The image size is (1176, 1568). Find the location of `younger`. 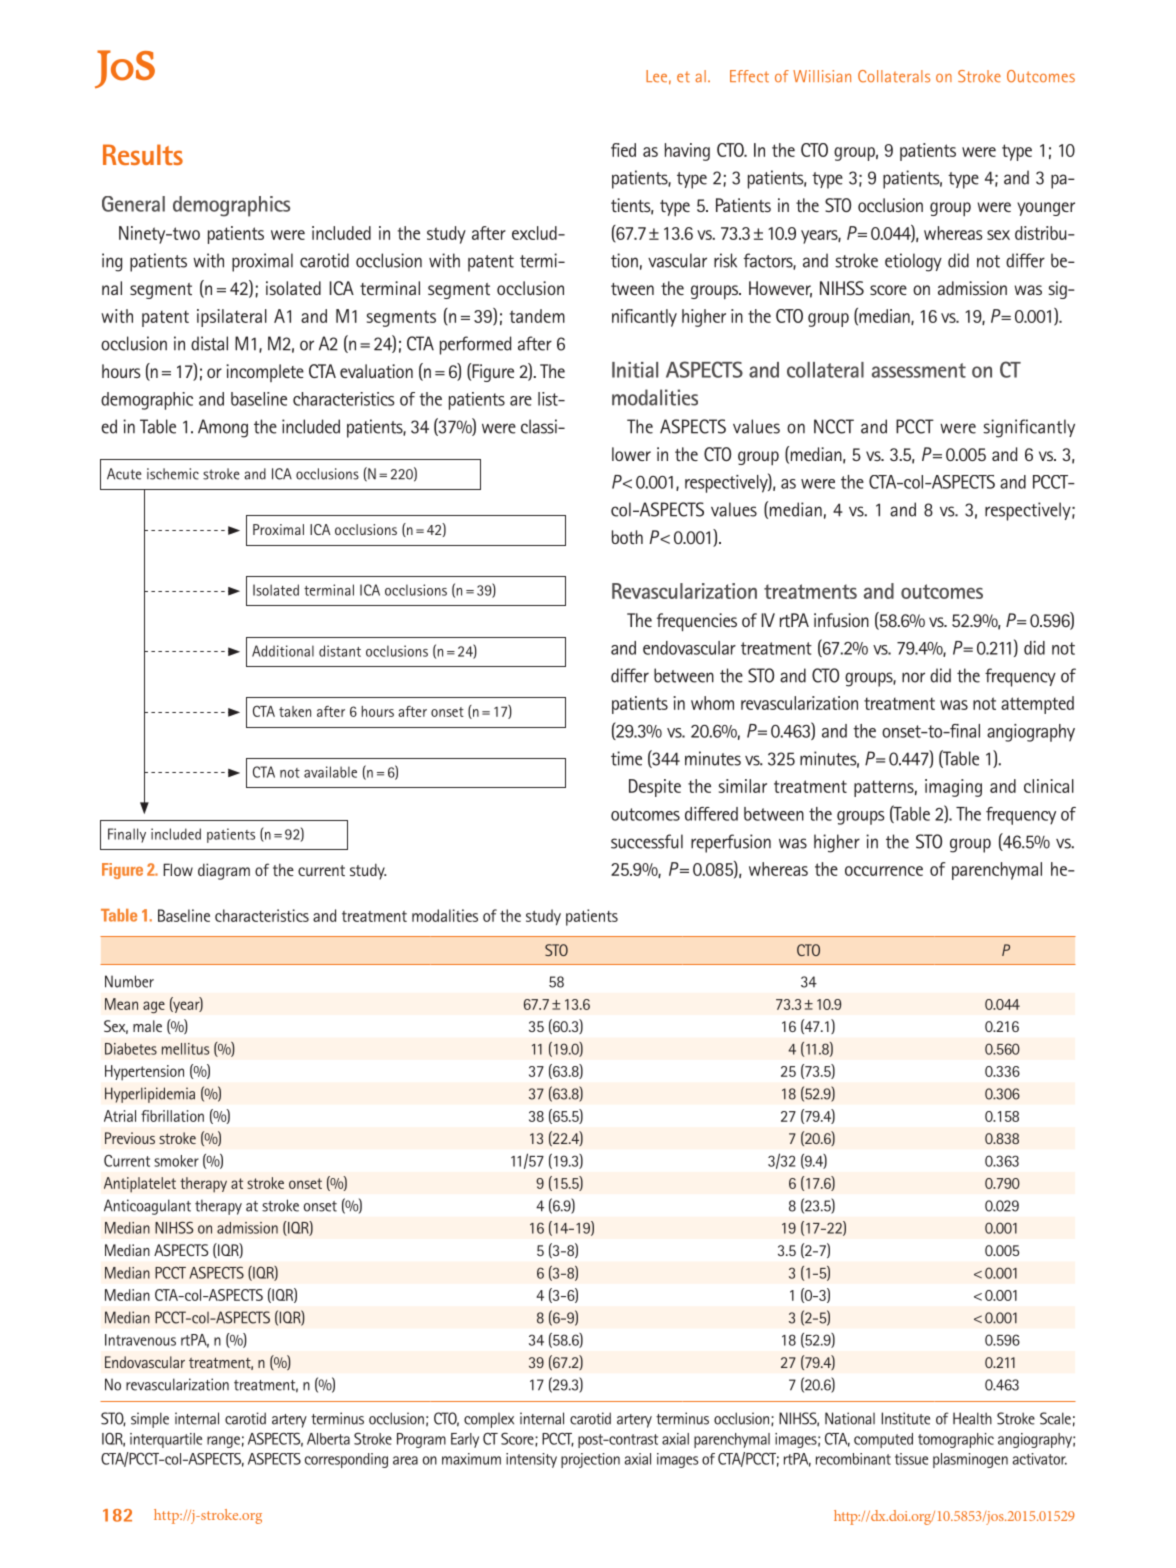

younger is located at coordinates (1046, 209).
